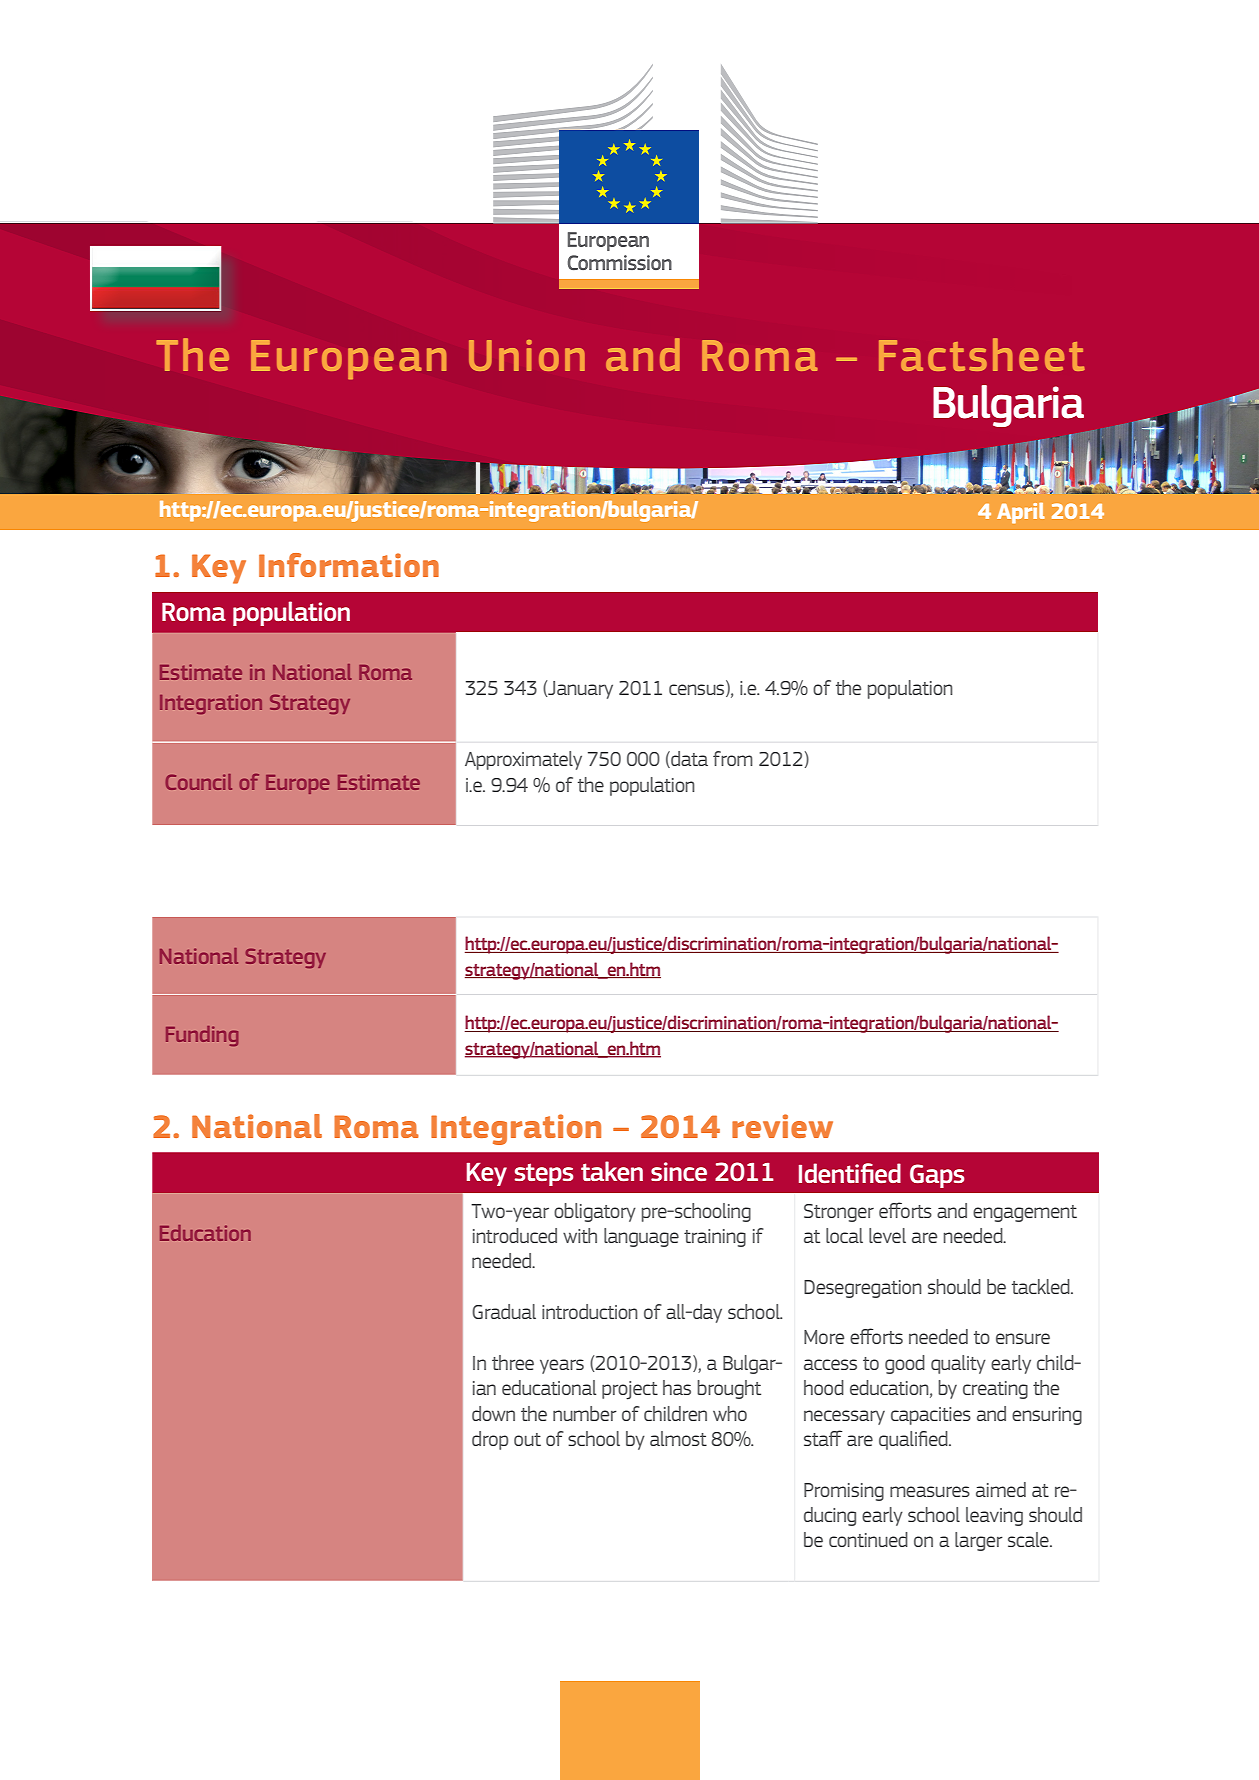 This screenshot has height=1780, width=1259. Describe the element at coordinates (515, 1235) in the screenshot. I see `introduced` at that location.
